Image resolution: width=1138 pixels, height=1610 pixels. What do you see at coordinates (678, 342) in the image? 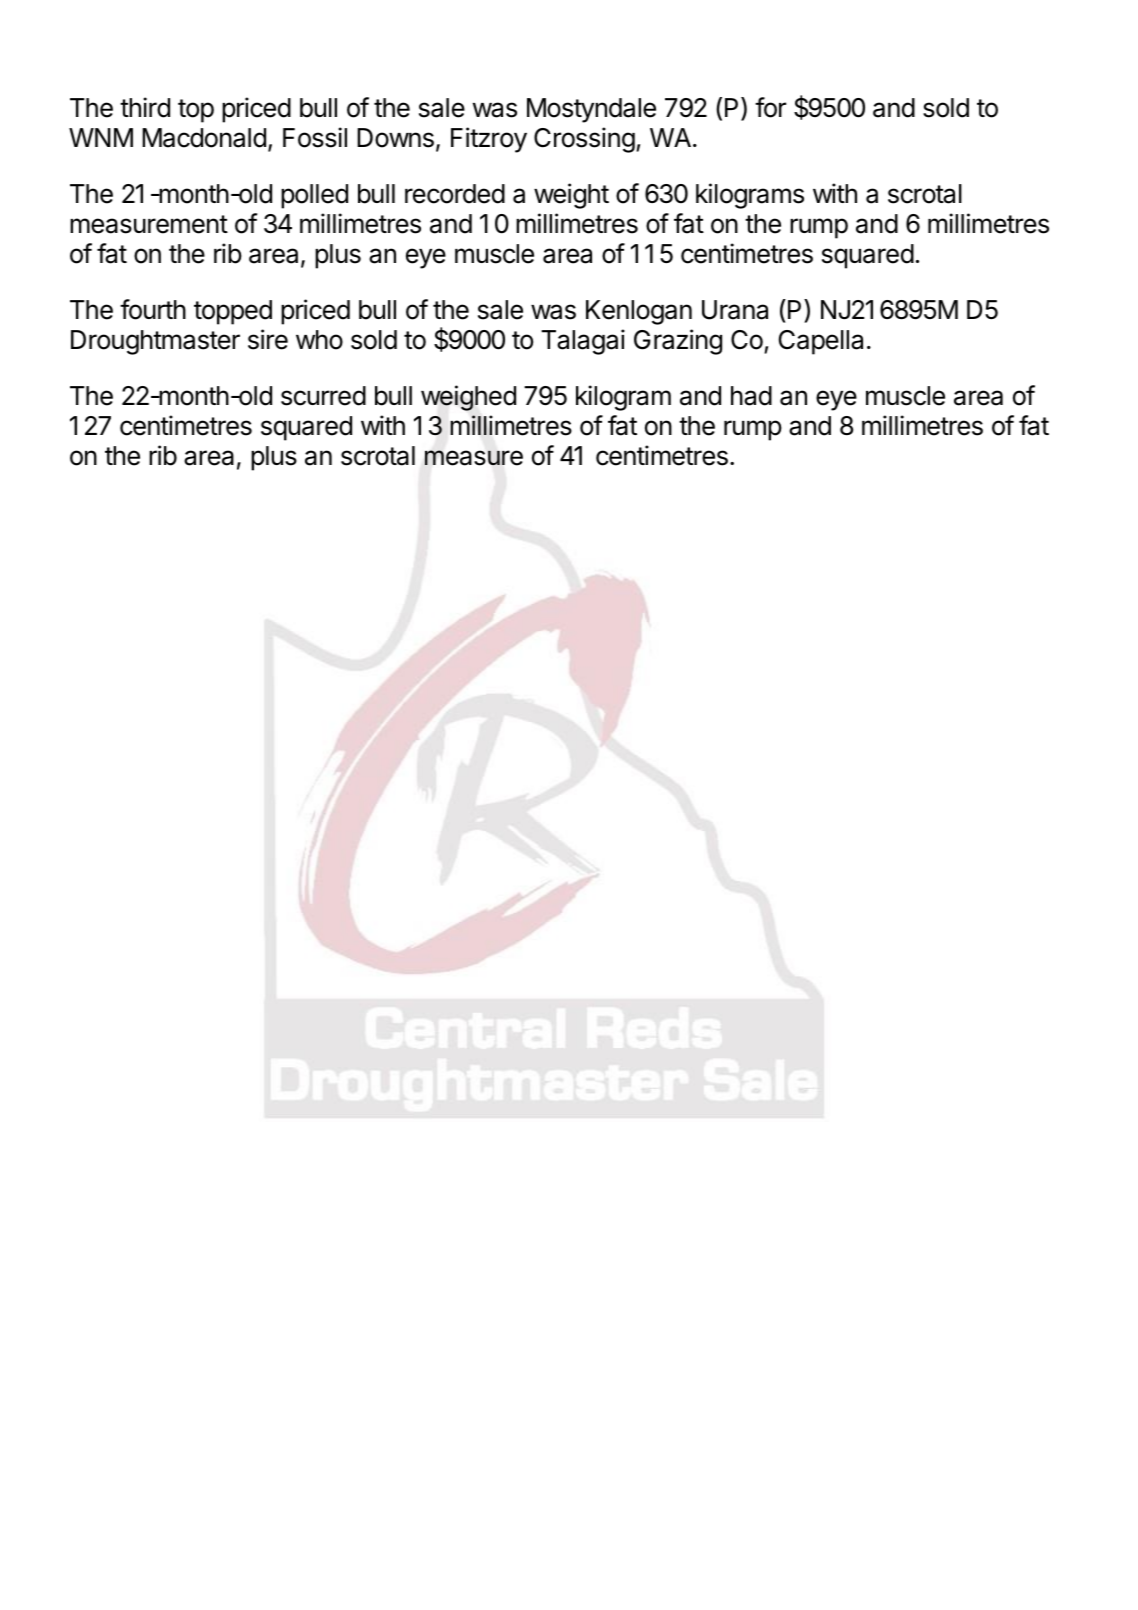
I see `Grazing` at bounding box center [678, 342].
